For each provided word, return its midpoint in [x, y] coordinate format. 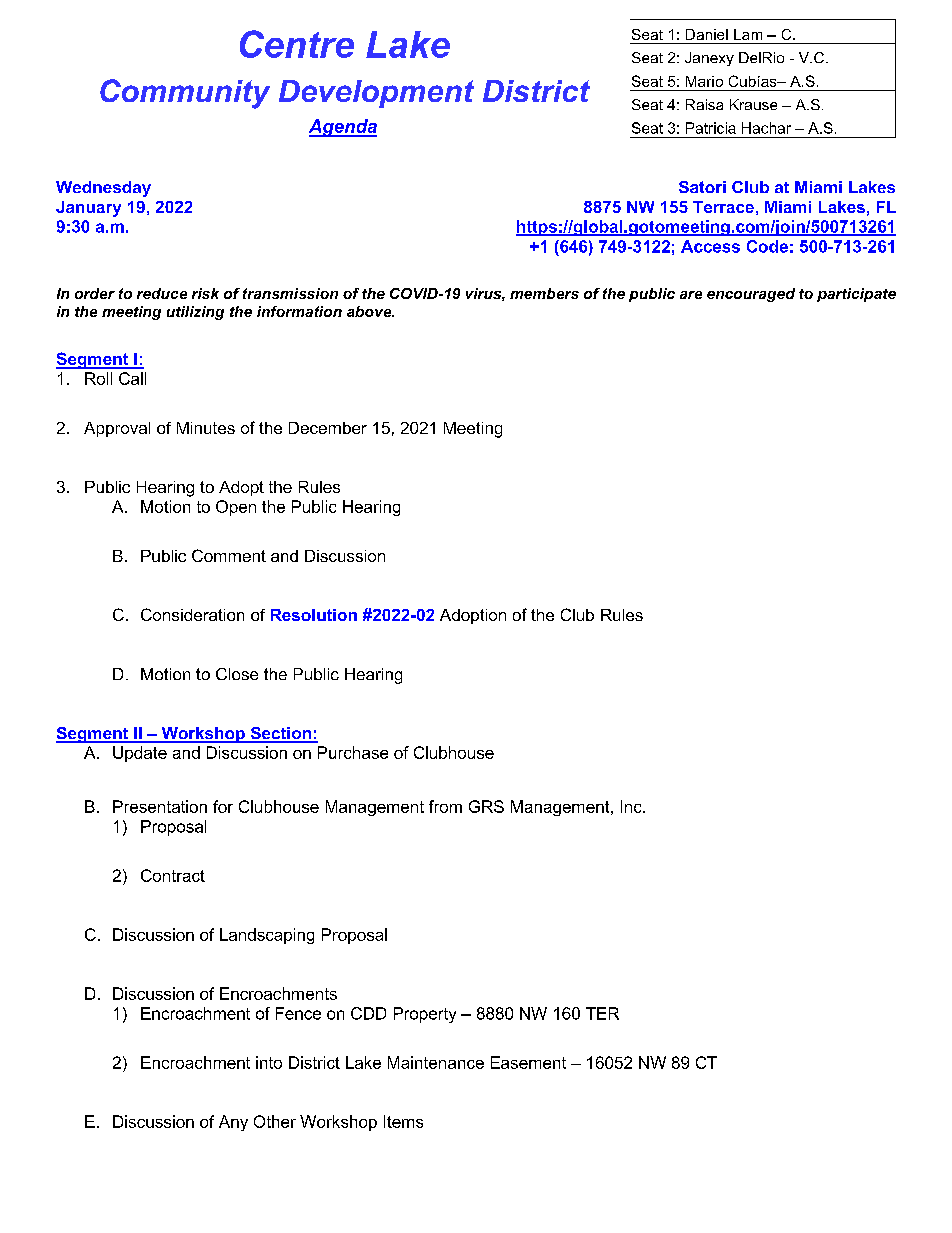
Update [140, 754]
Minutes [206, 428]
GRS [486, 806]
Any [233, 1123]
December [328, 428]
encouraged [751, 295]
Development [376, 94]
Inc [632, 806]
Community [185, 94]
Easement [528, 1062]
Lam [748, 34]
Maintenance [436, 1062]
